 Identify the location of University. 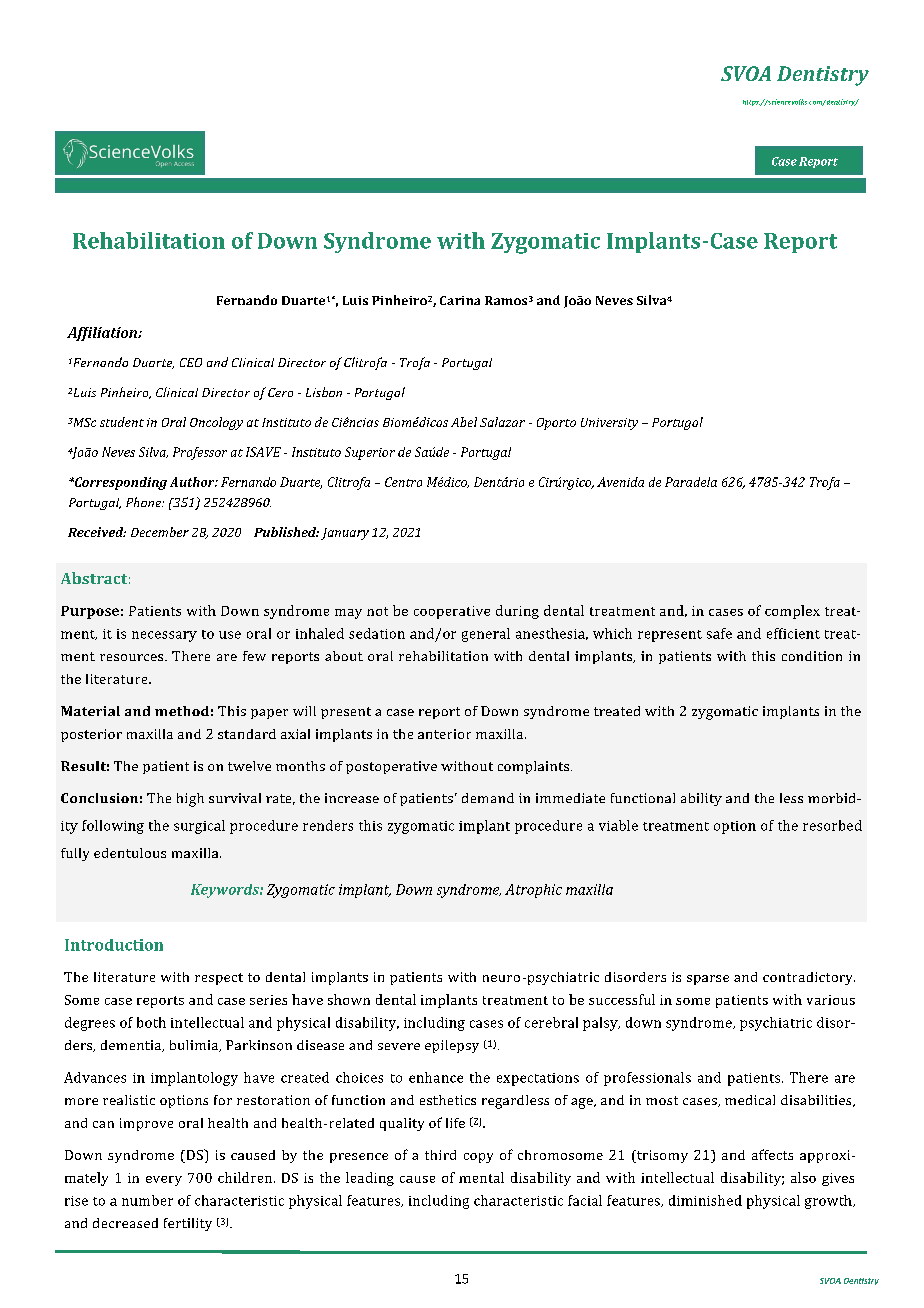
(609, 424).
